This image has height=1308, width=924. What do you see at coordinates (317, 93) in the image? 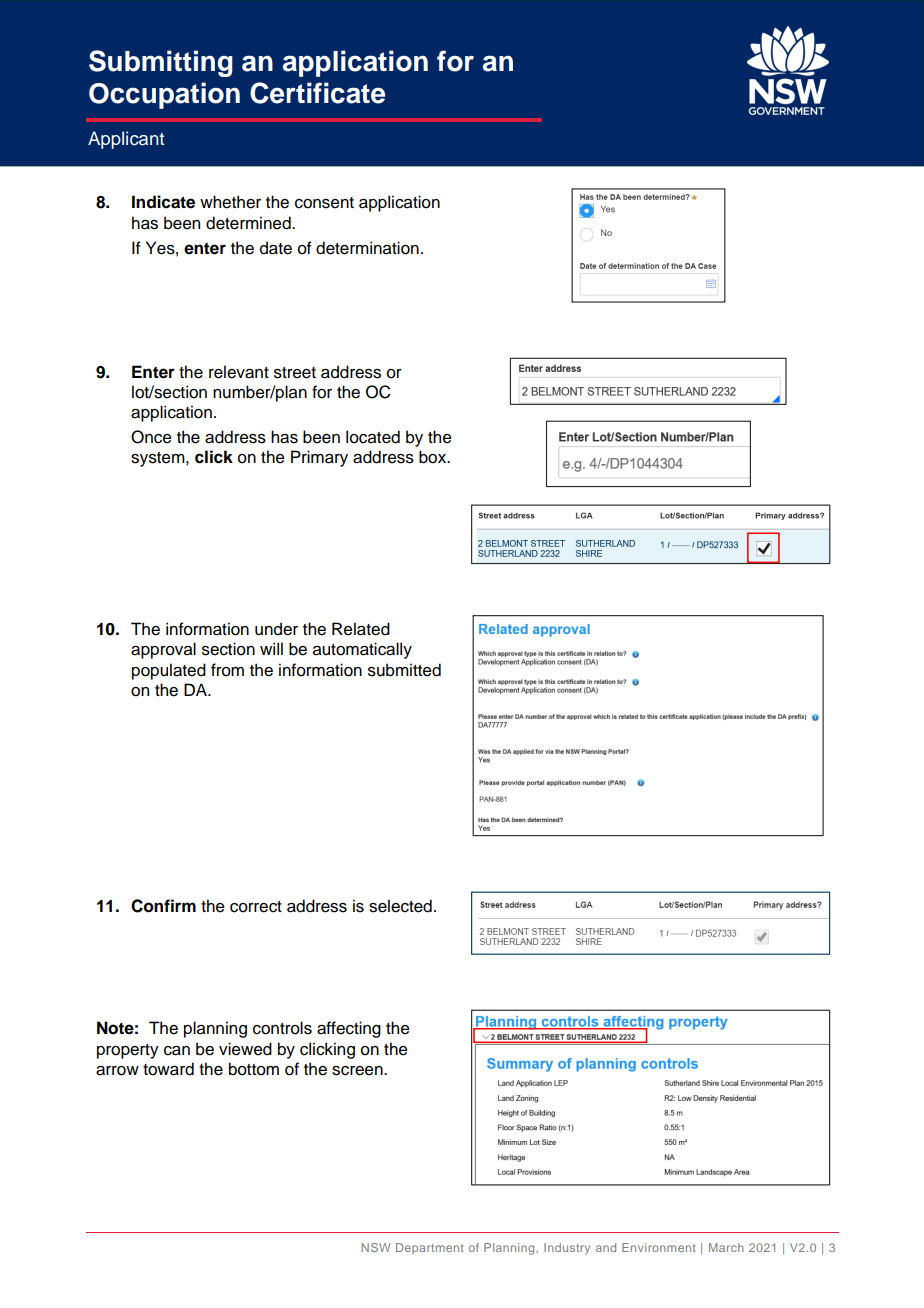
I see `Certificate` at bounding box center [317, 93].
